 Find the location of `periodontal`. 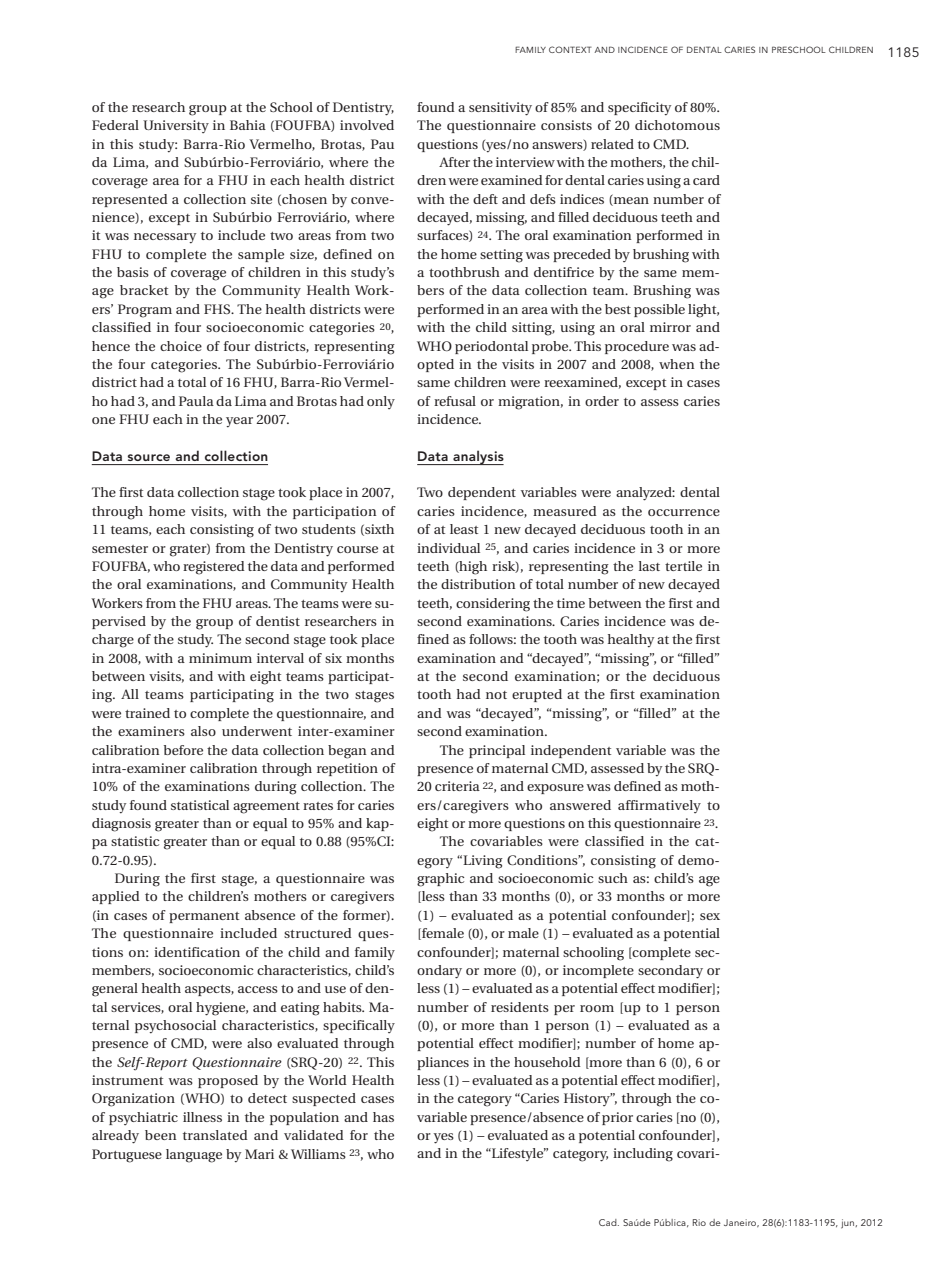

periodontal is located at coordinates (491, 347).
